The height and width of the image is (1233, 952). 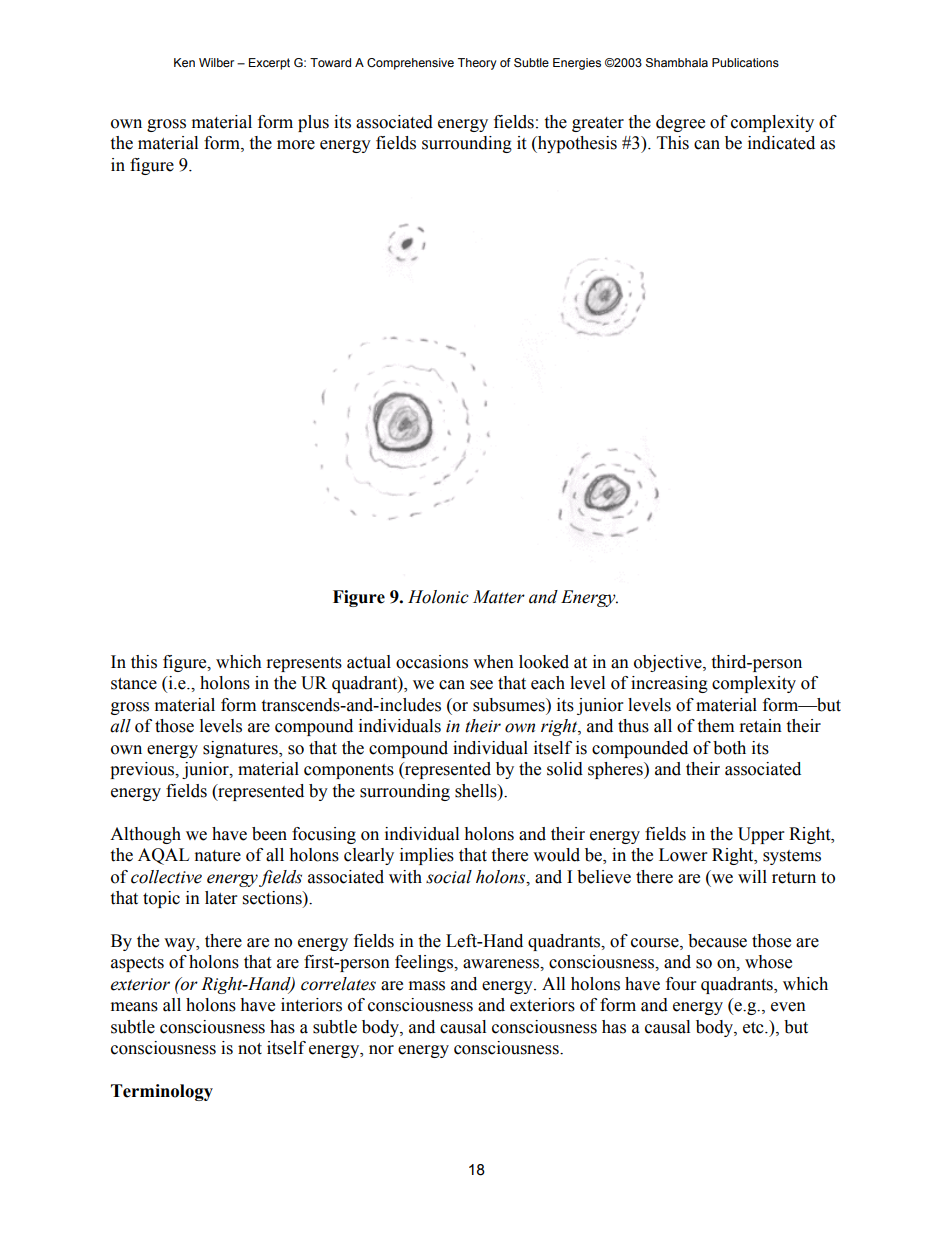 I want to click on objective, so click(x=669, y=663).
